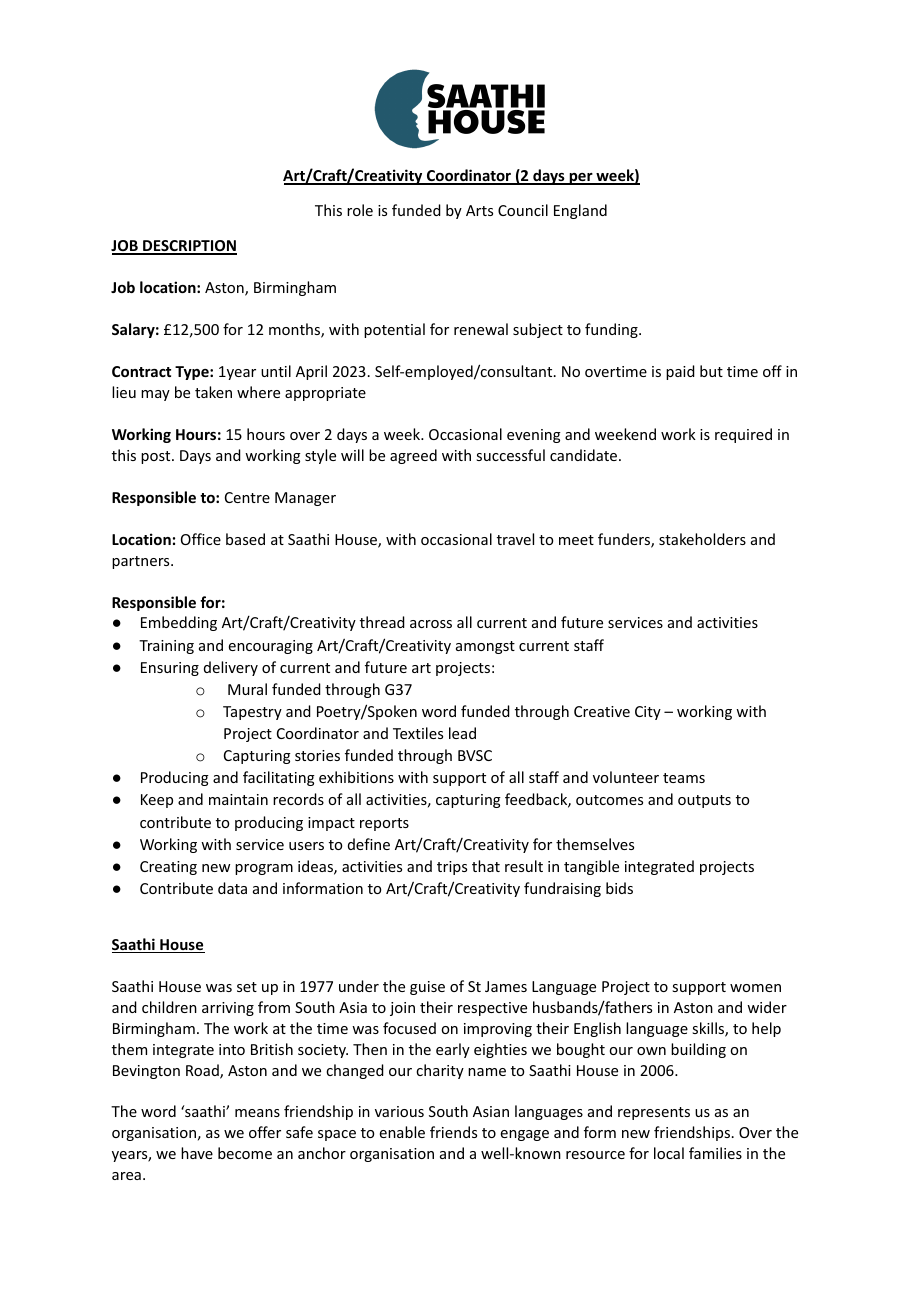 This screenshot has height=1307, width=924. I want to click on City, so click(648, 713).
